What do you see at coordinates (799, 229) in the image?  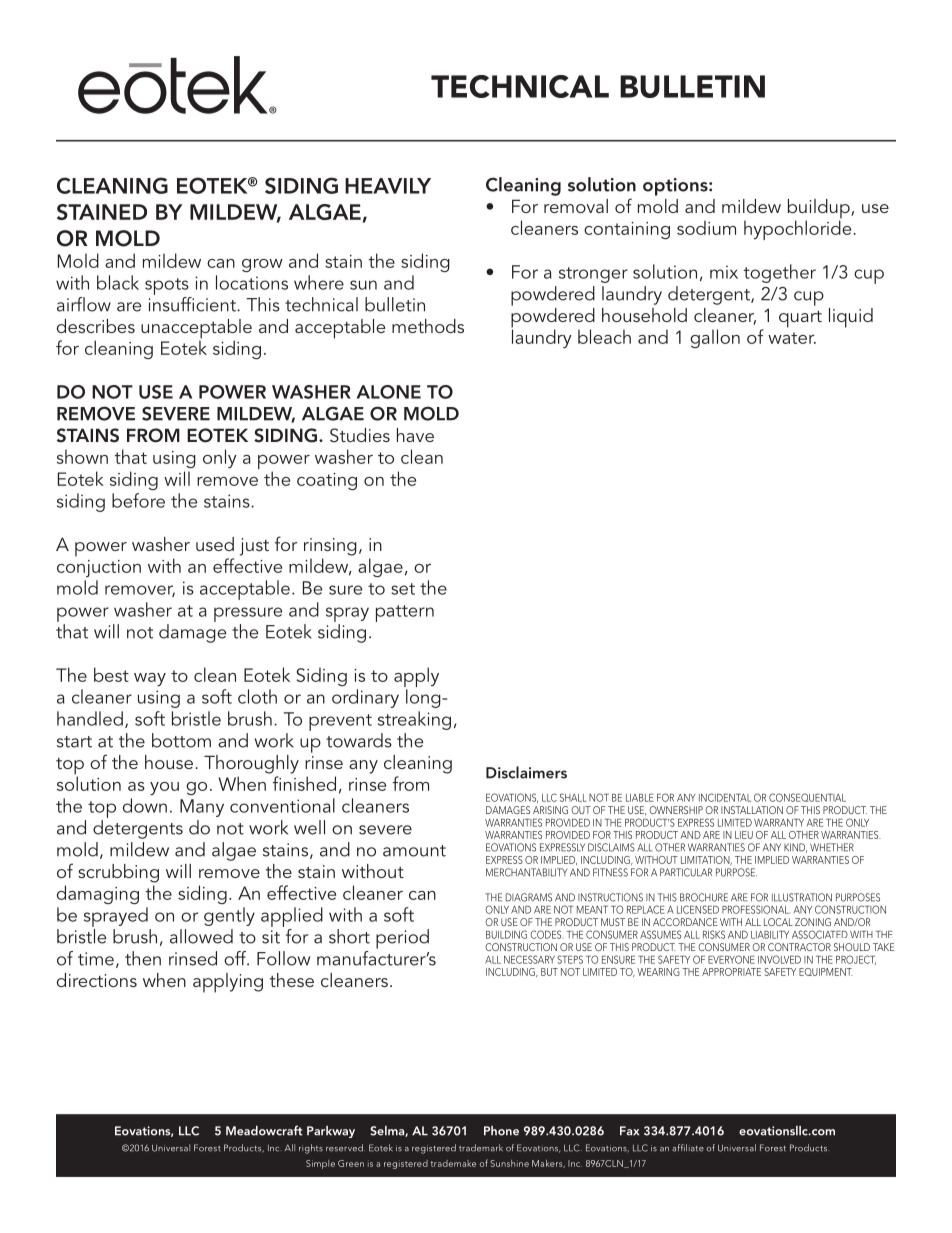 I see `hypochloride` at bounding box center [799, 229].
